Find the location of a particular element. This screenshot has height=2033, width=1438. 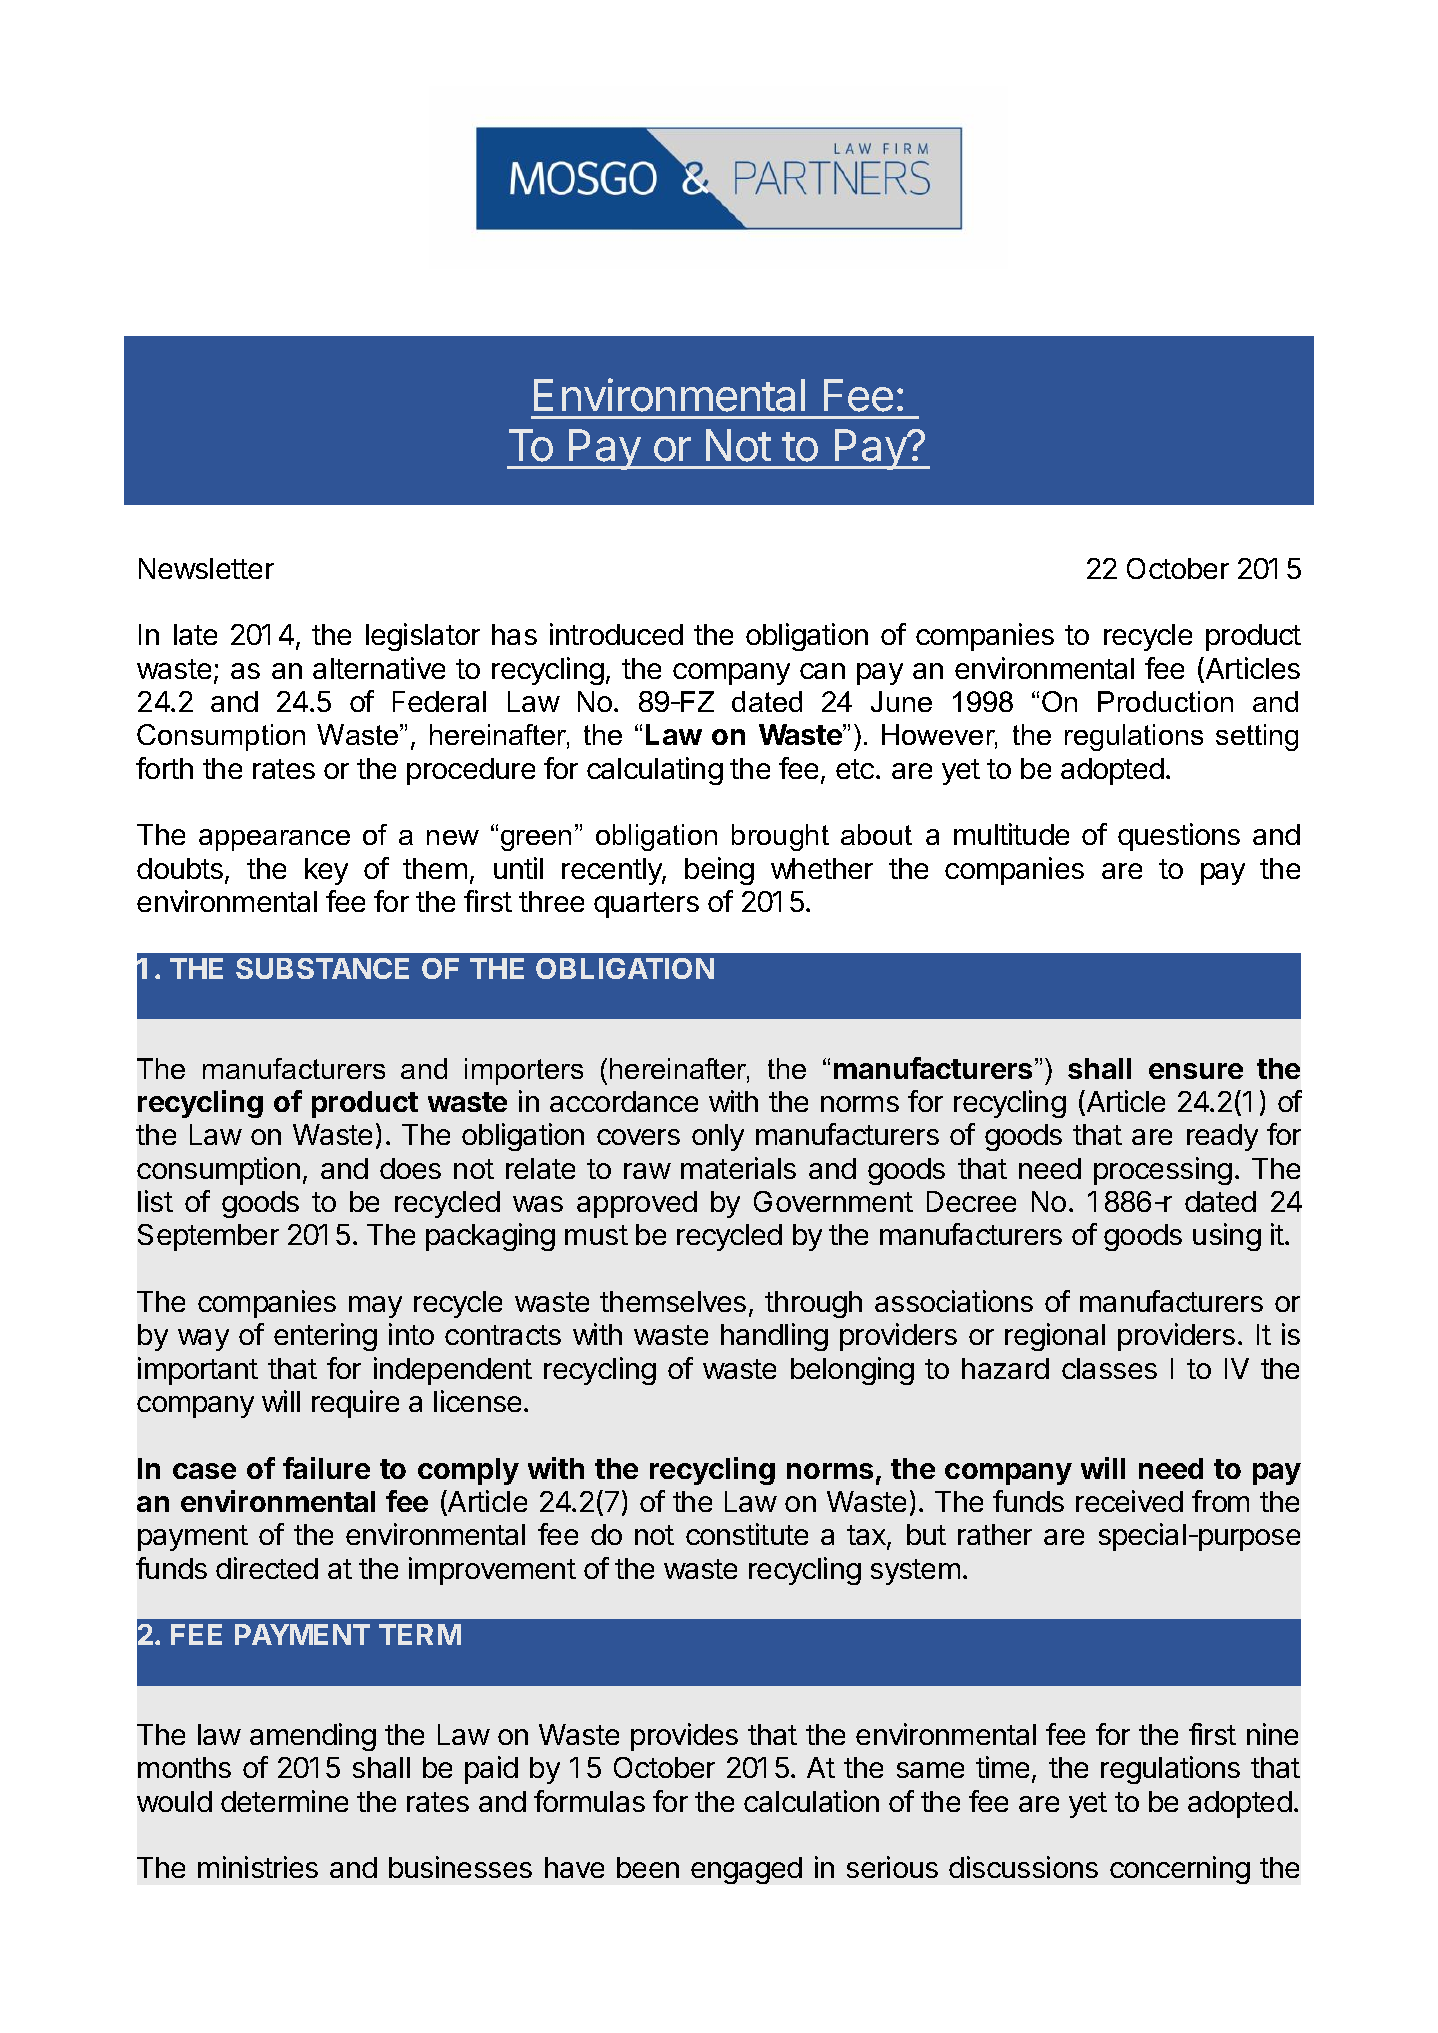

engaged is located at coordinates (746, 1870).
